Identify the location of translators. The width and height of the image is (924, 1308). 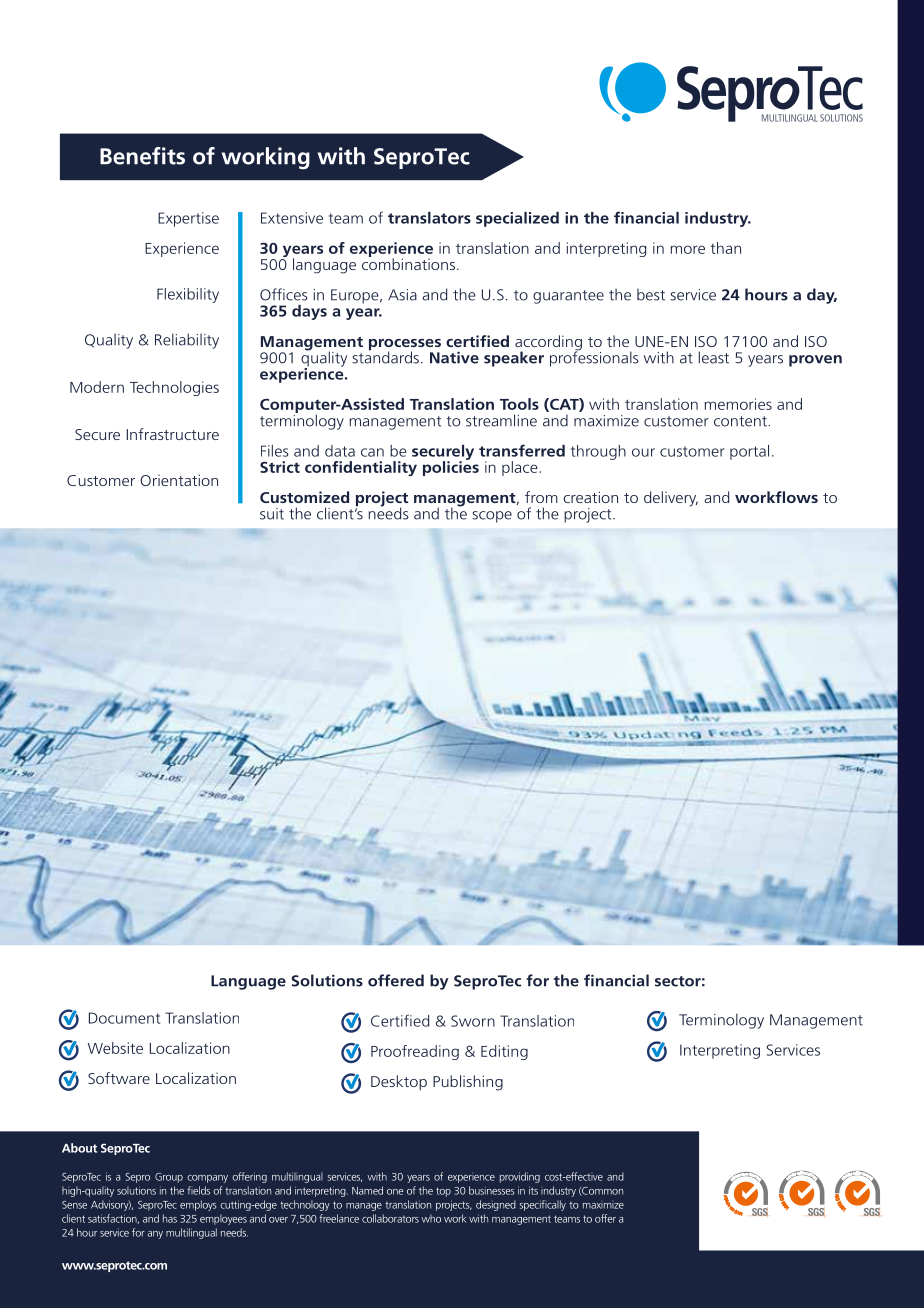
(429, 218).
